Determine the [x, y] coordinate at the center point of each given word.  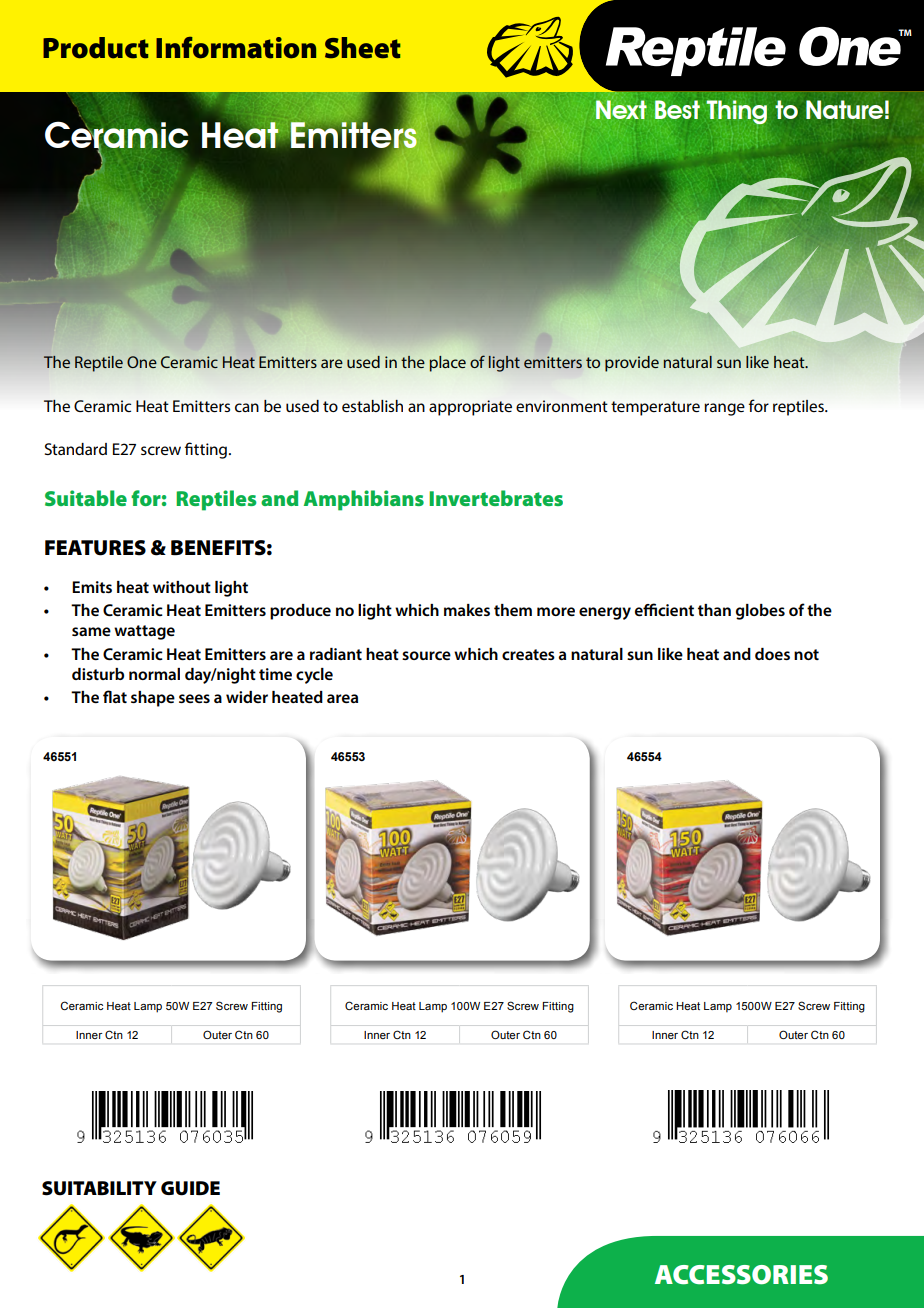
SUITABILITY [99, 1188]
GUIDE [190, 1188]
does [772, 654]
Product [96, 48]
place [447, 364]
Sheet [363, 48]
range [724, 409]
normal [154, 674]
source [426, 655]
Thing [736, 112]
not [806, 654]
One [142, 362]
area [342, 698]
